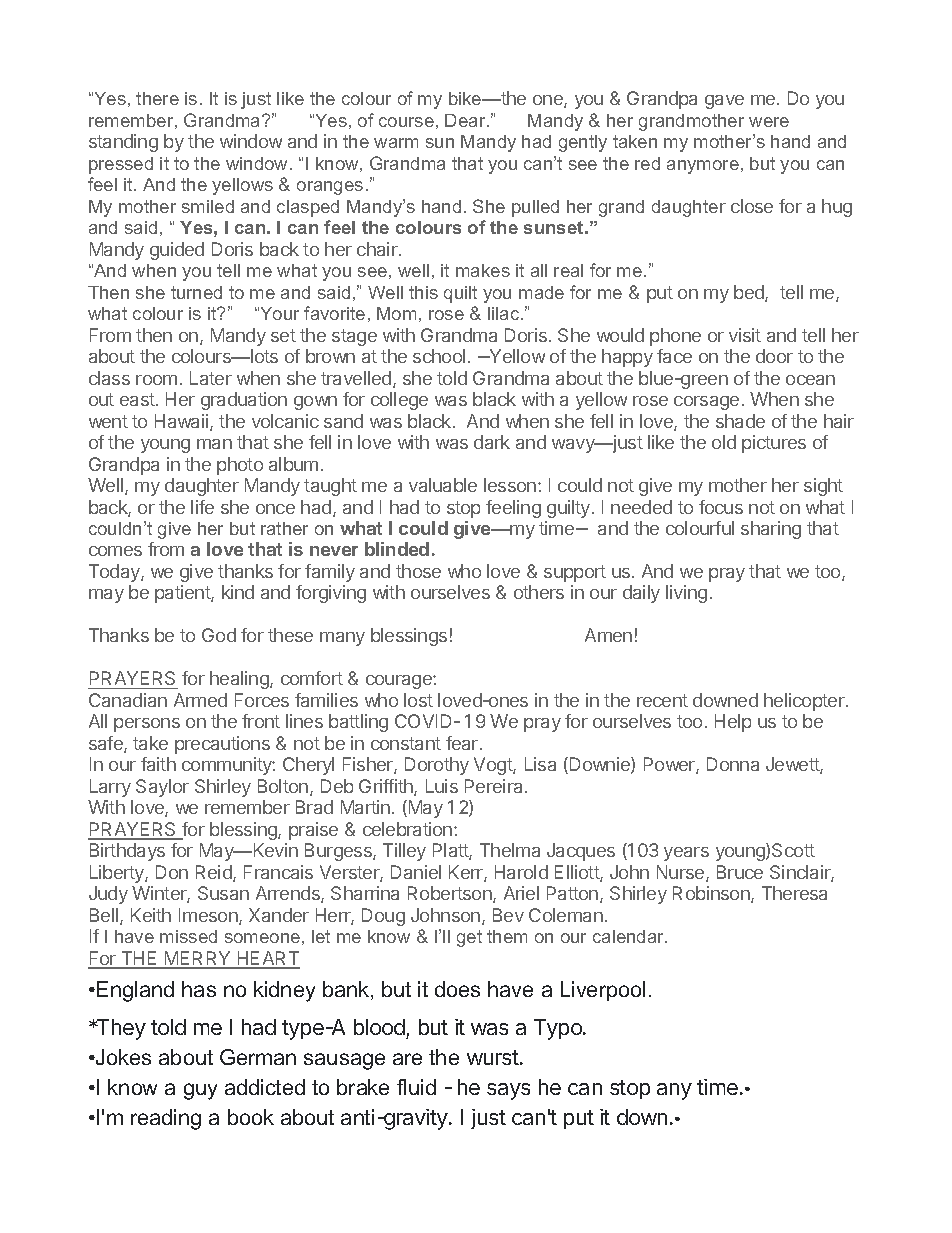 Image resolution: width=952 pixels, height=1233 pixels. What do you see at coordinates (443, 485) in the image?
I see `valuable` at bounding box center [443, 485].
